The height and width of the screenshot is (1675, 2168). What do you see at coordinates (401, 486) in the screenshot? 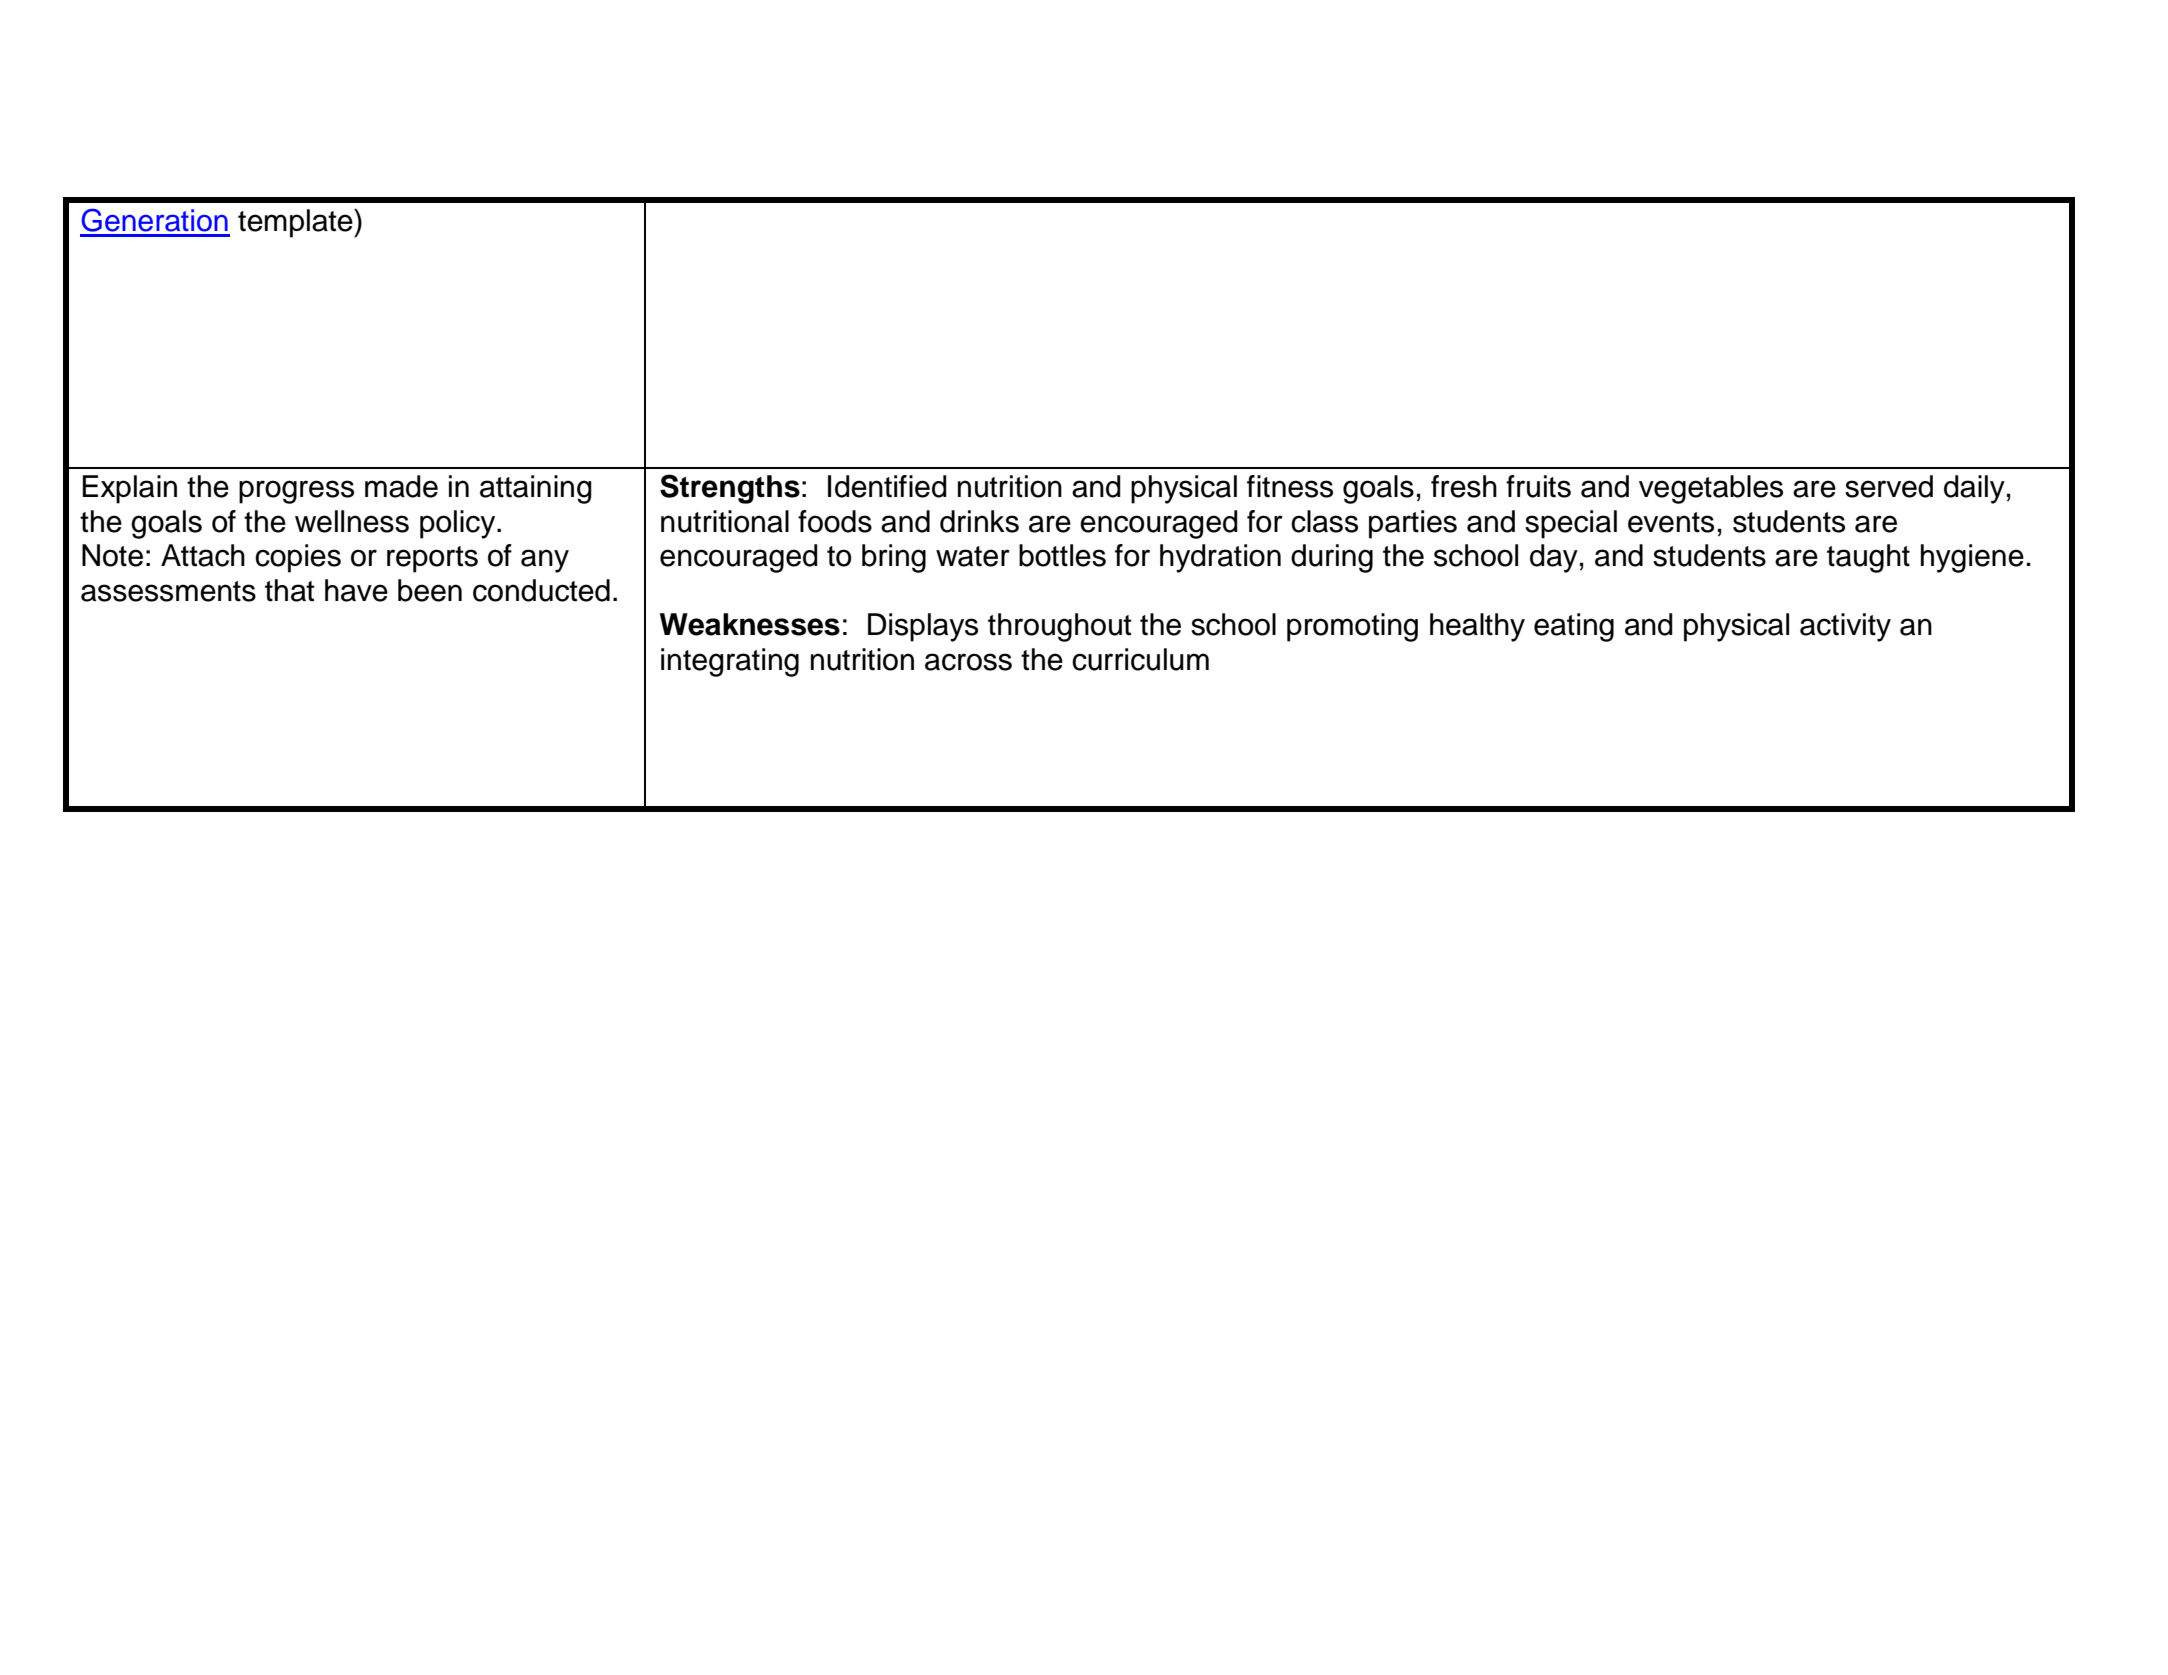
I see `made` at bounding box center [401, 486].
